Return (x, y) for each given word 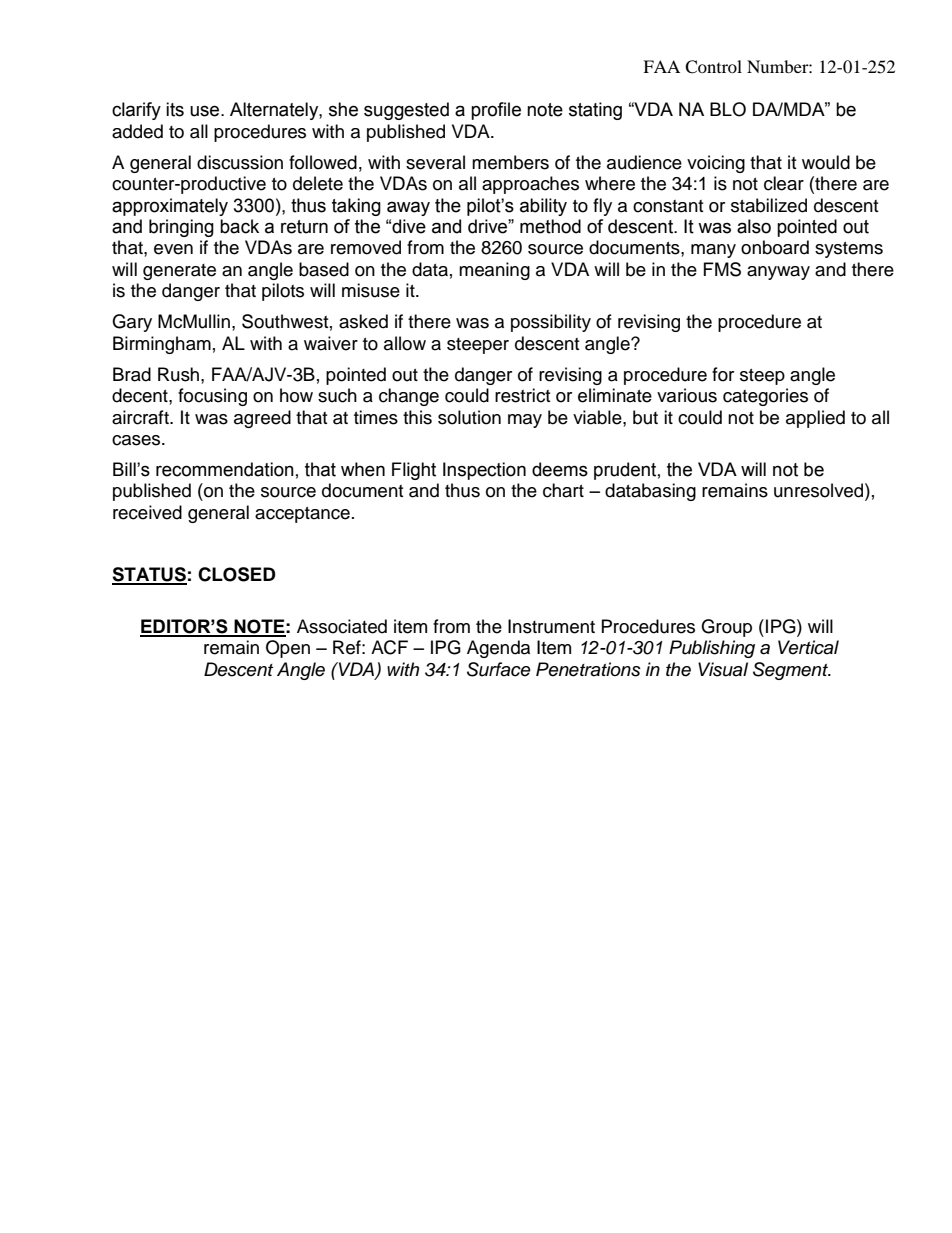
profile (496, 111)
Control (713, 67)
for (723, 374)
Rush (180, 374)
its (175, 109)
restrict (522, 395)
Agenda (498, 649)
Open (288, 649)
